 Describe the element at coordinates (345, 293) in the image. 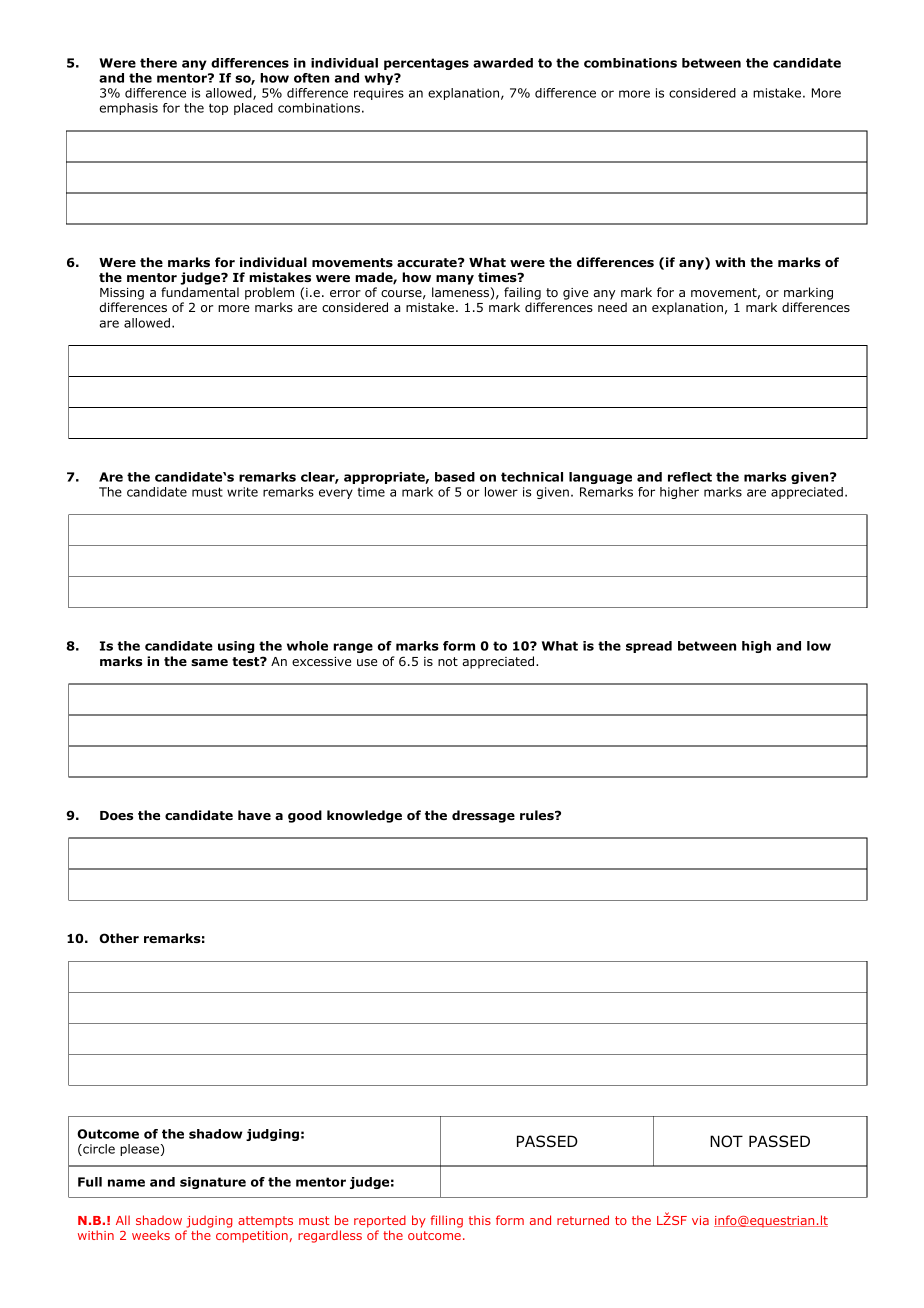

I see `error` at that location.
